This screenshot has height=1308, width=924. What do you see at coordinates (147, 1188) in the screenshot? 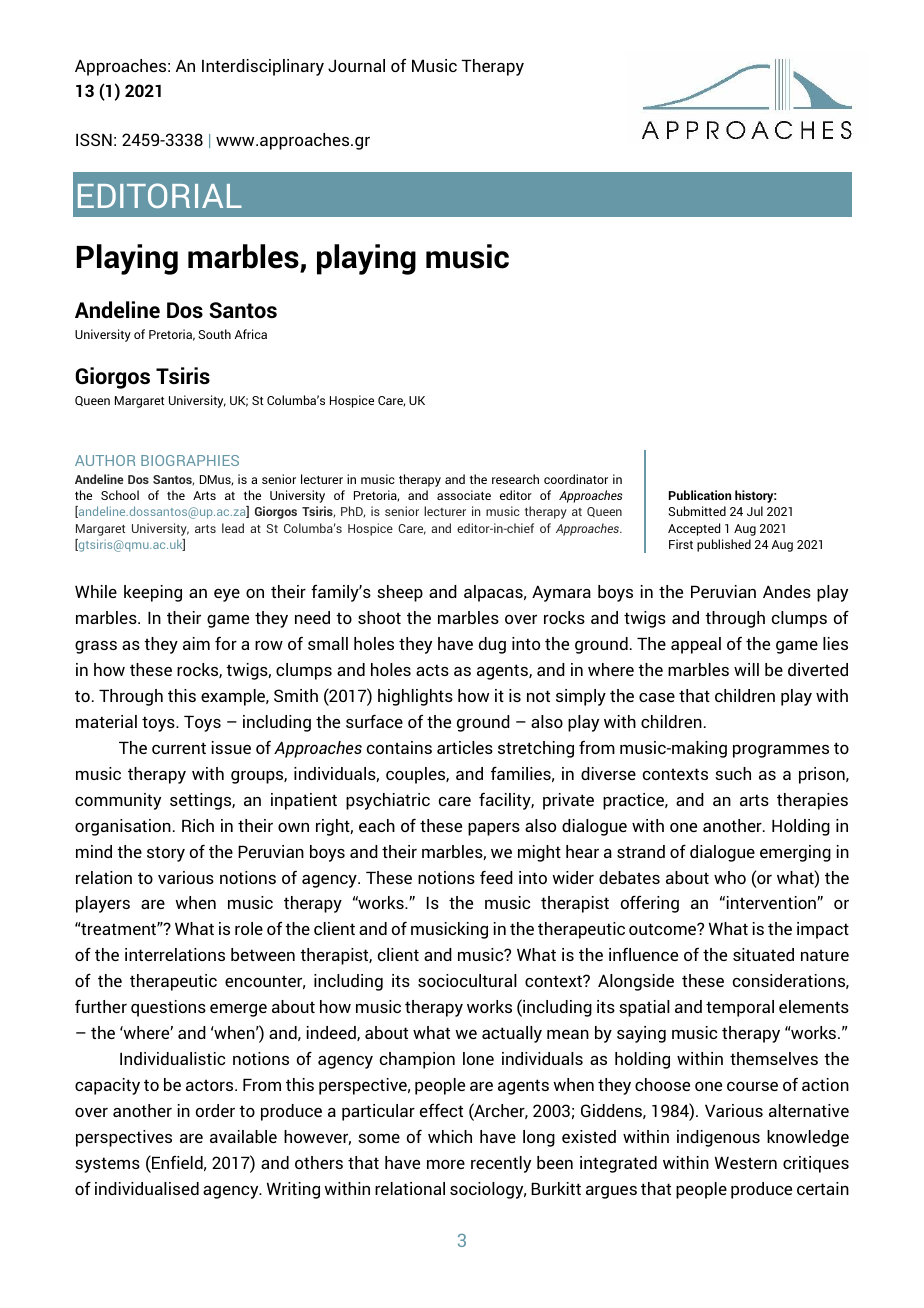
I see `individualised` at bounding box center [147, 1188].
